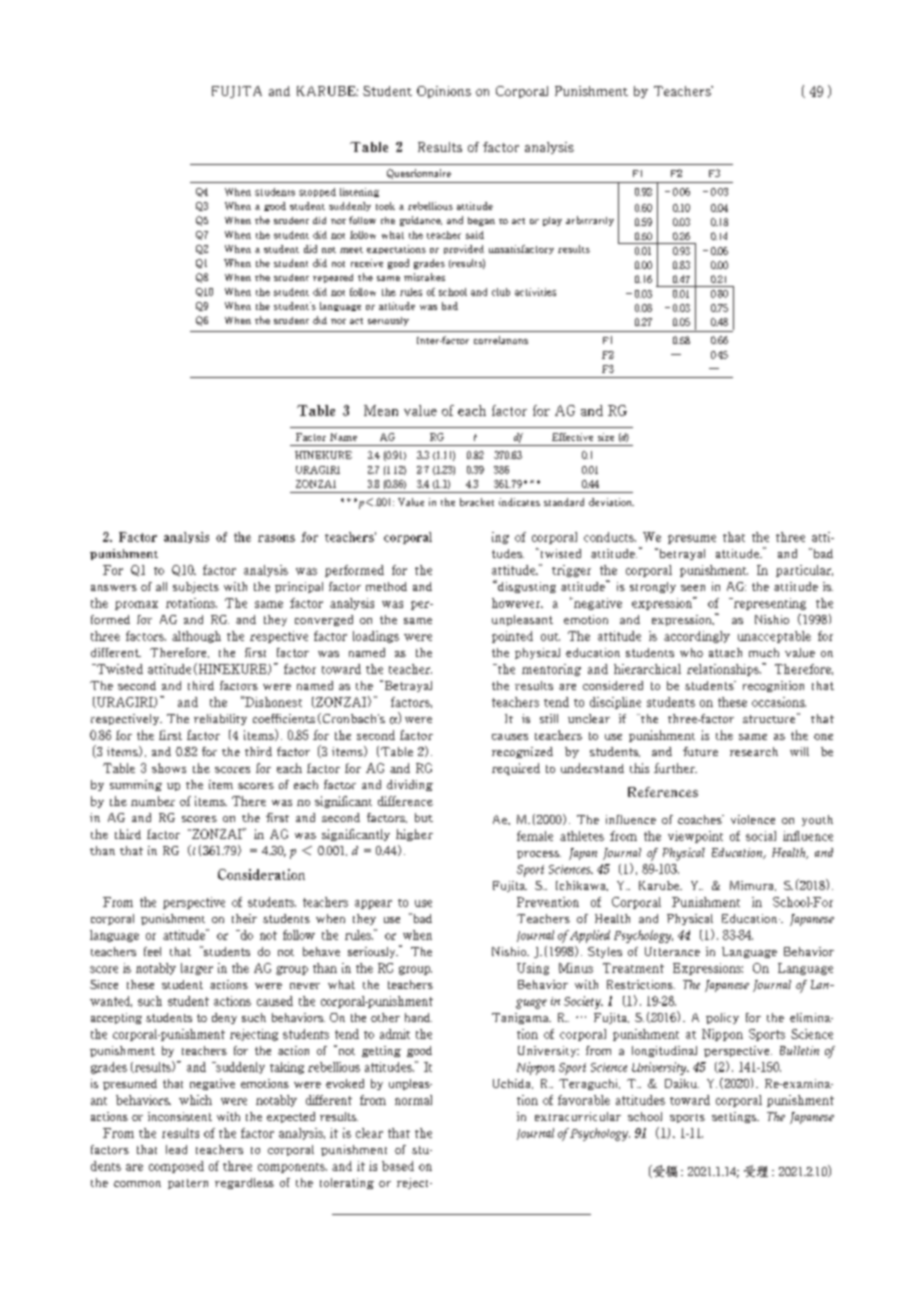 This page has height=1305, width=924. What do you see at coordinates (693, 588) in the page?
I see `seen` at bounding box center [693, 588].
